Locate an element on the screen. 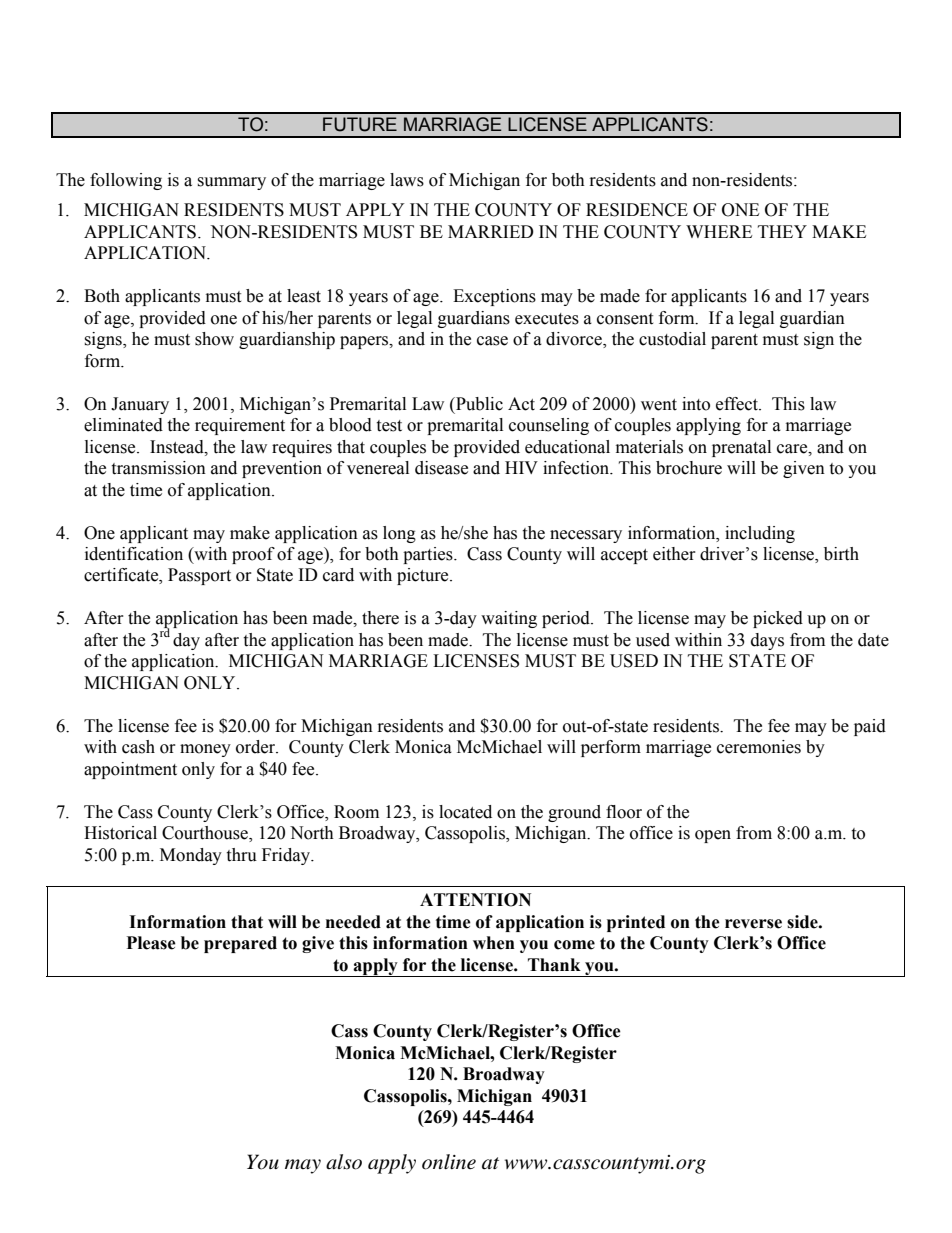 This screenshot has height=1233, width=952. effect is located at coordinates (738, 404).
